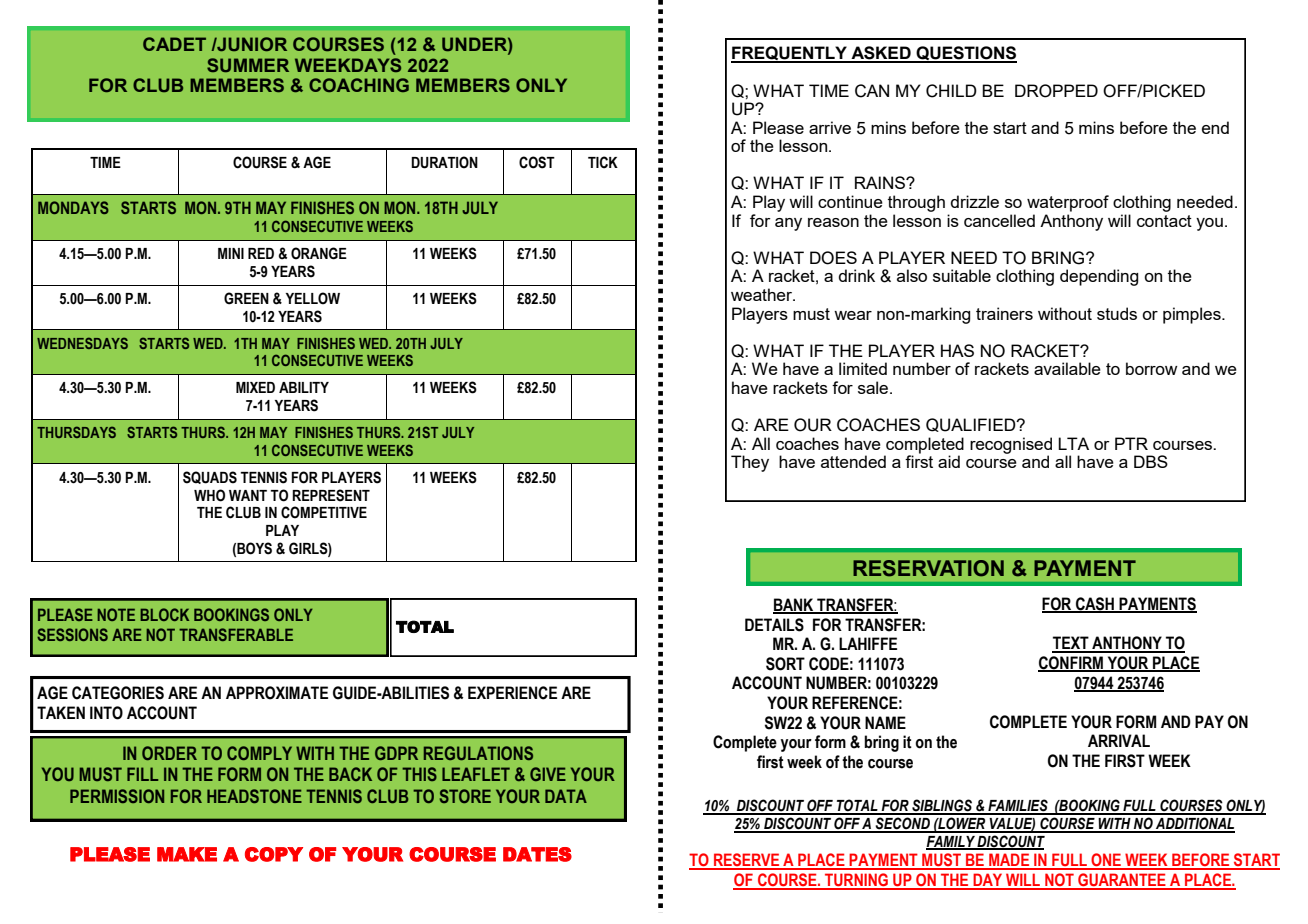  Describe the element at coordinates (231, 253) in the page. I see `MINI` at that location.
